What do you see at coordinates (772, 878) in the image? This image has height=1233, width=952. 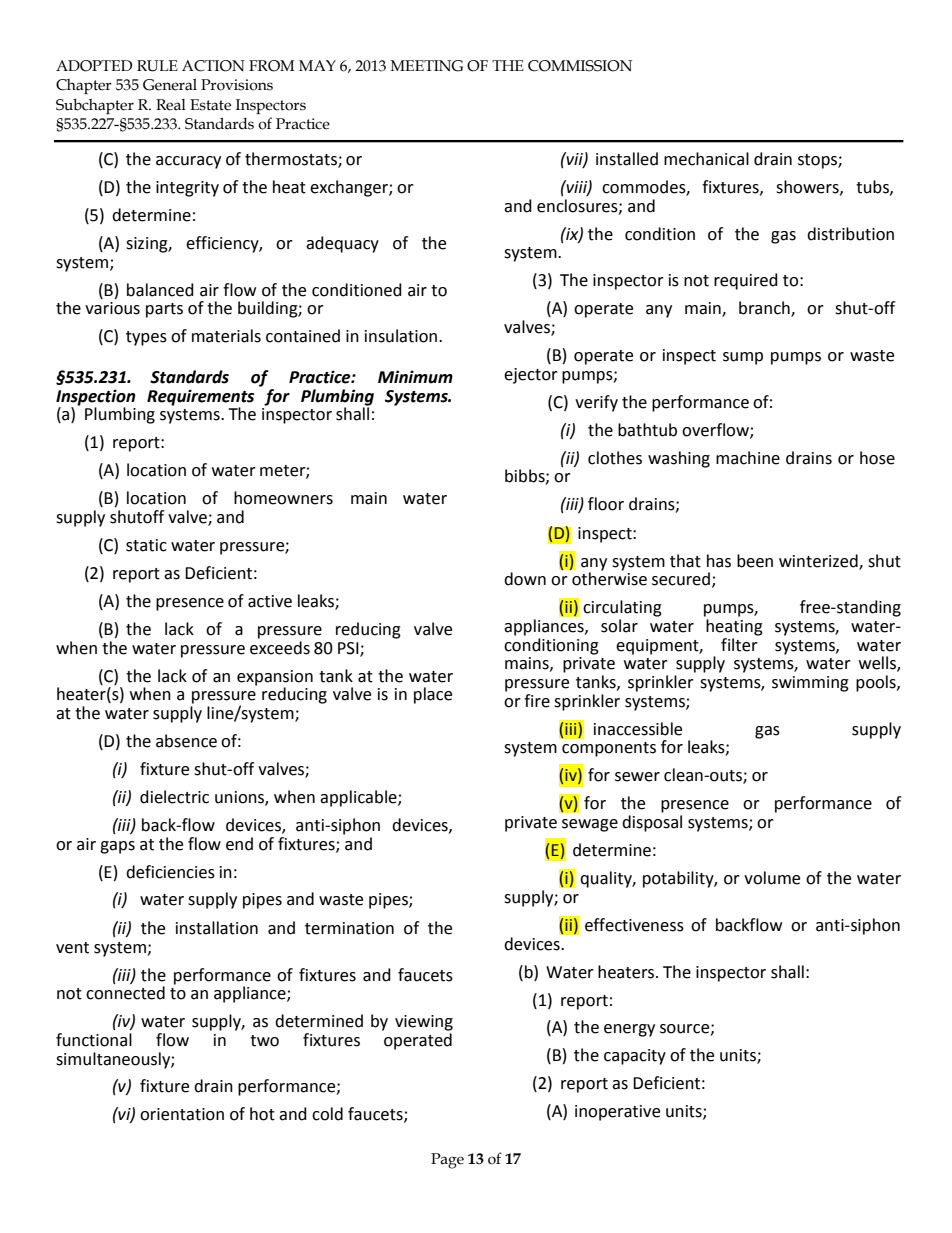 I see `volume` at bounding box center [772, 878].
